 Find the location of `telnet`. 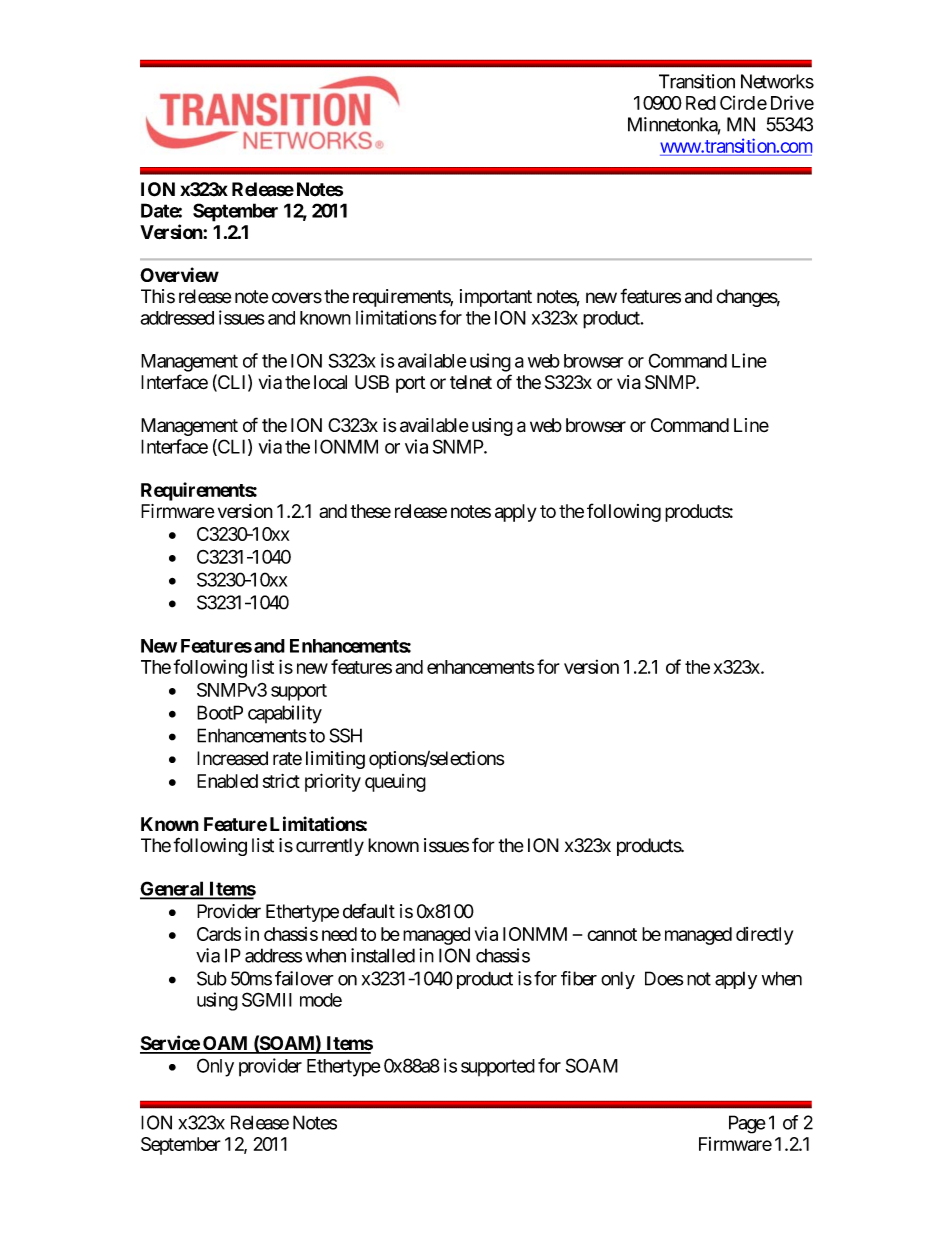

telnet is located at coordinates (471, 382).
